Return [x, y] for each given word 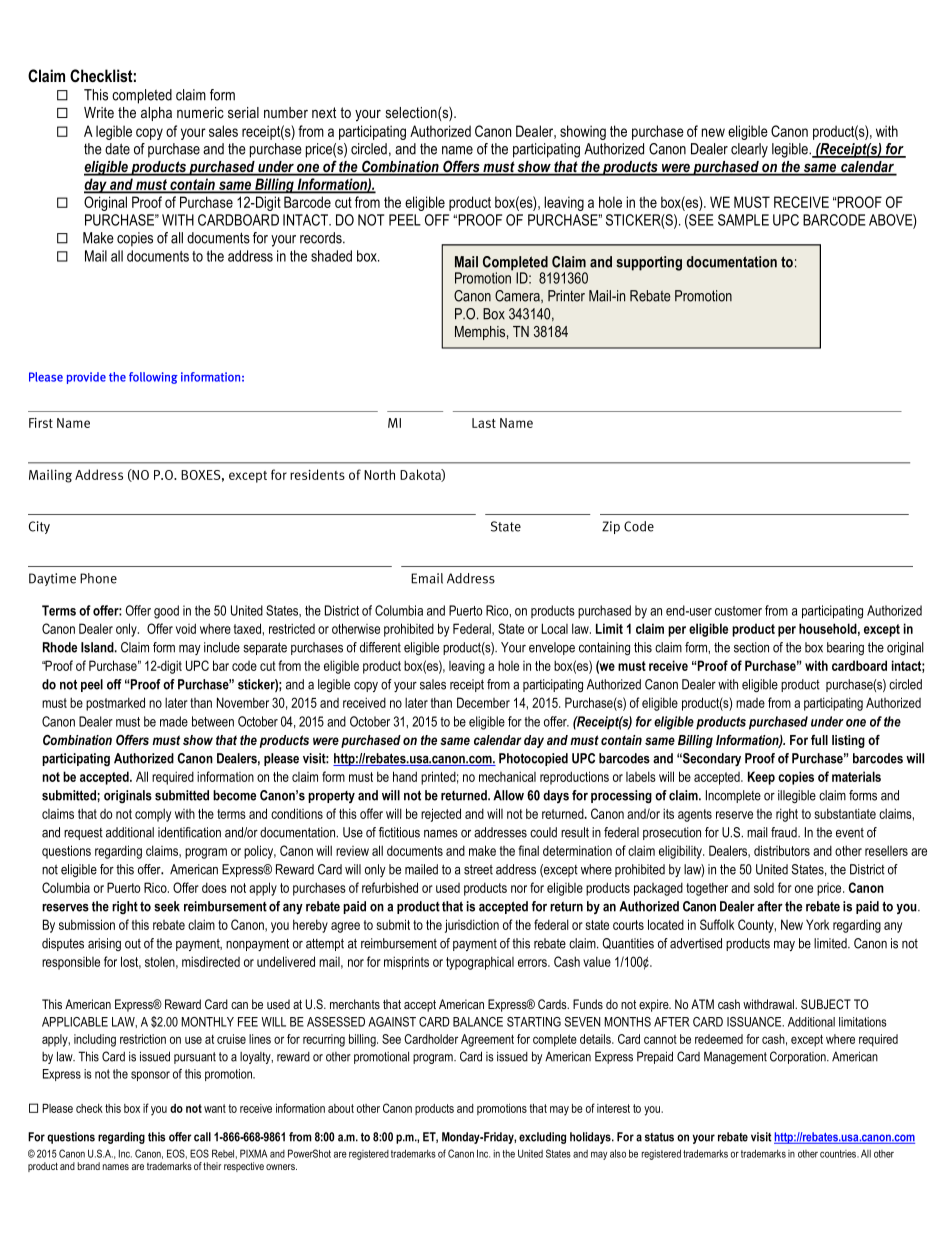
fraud [785, 832]
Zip [611, 527]
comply [153, 815]
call [202, 1137]
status [659, 1137]
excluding [542, 1138]
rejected [441, 815]
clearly [749, 150]
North [379, 474]
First [41, 423]
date [117, 149]
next [324, 112]
